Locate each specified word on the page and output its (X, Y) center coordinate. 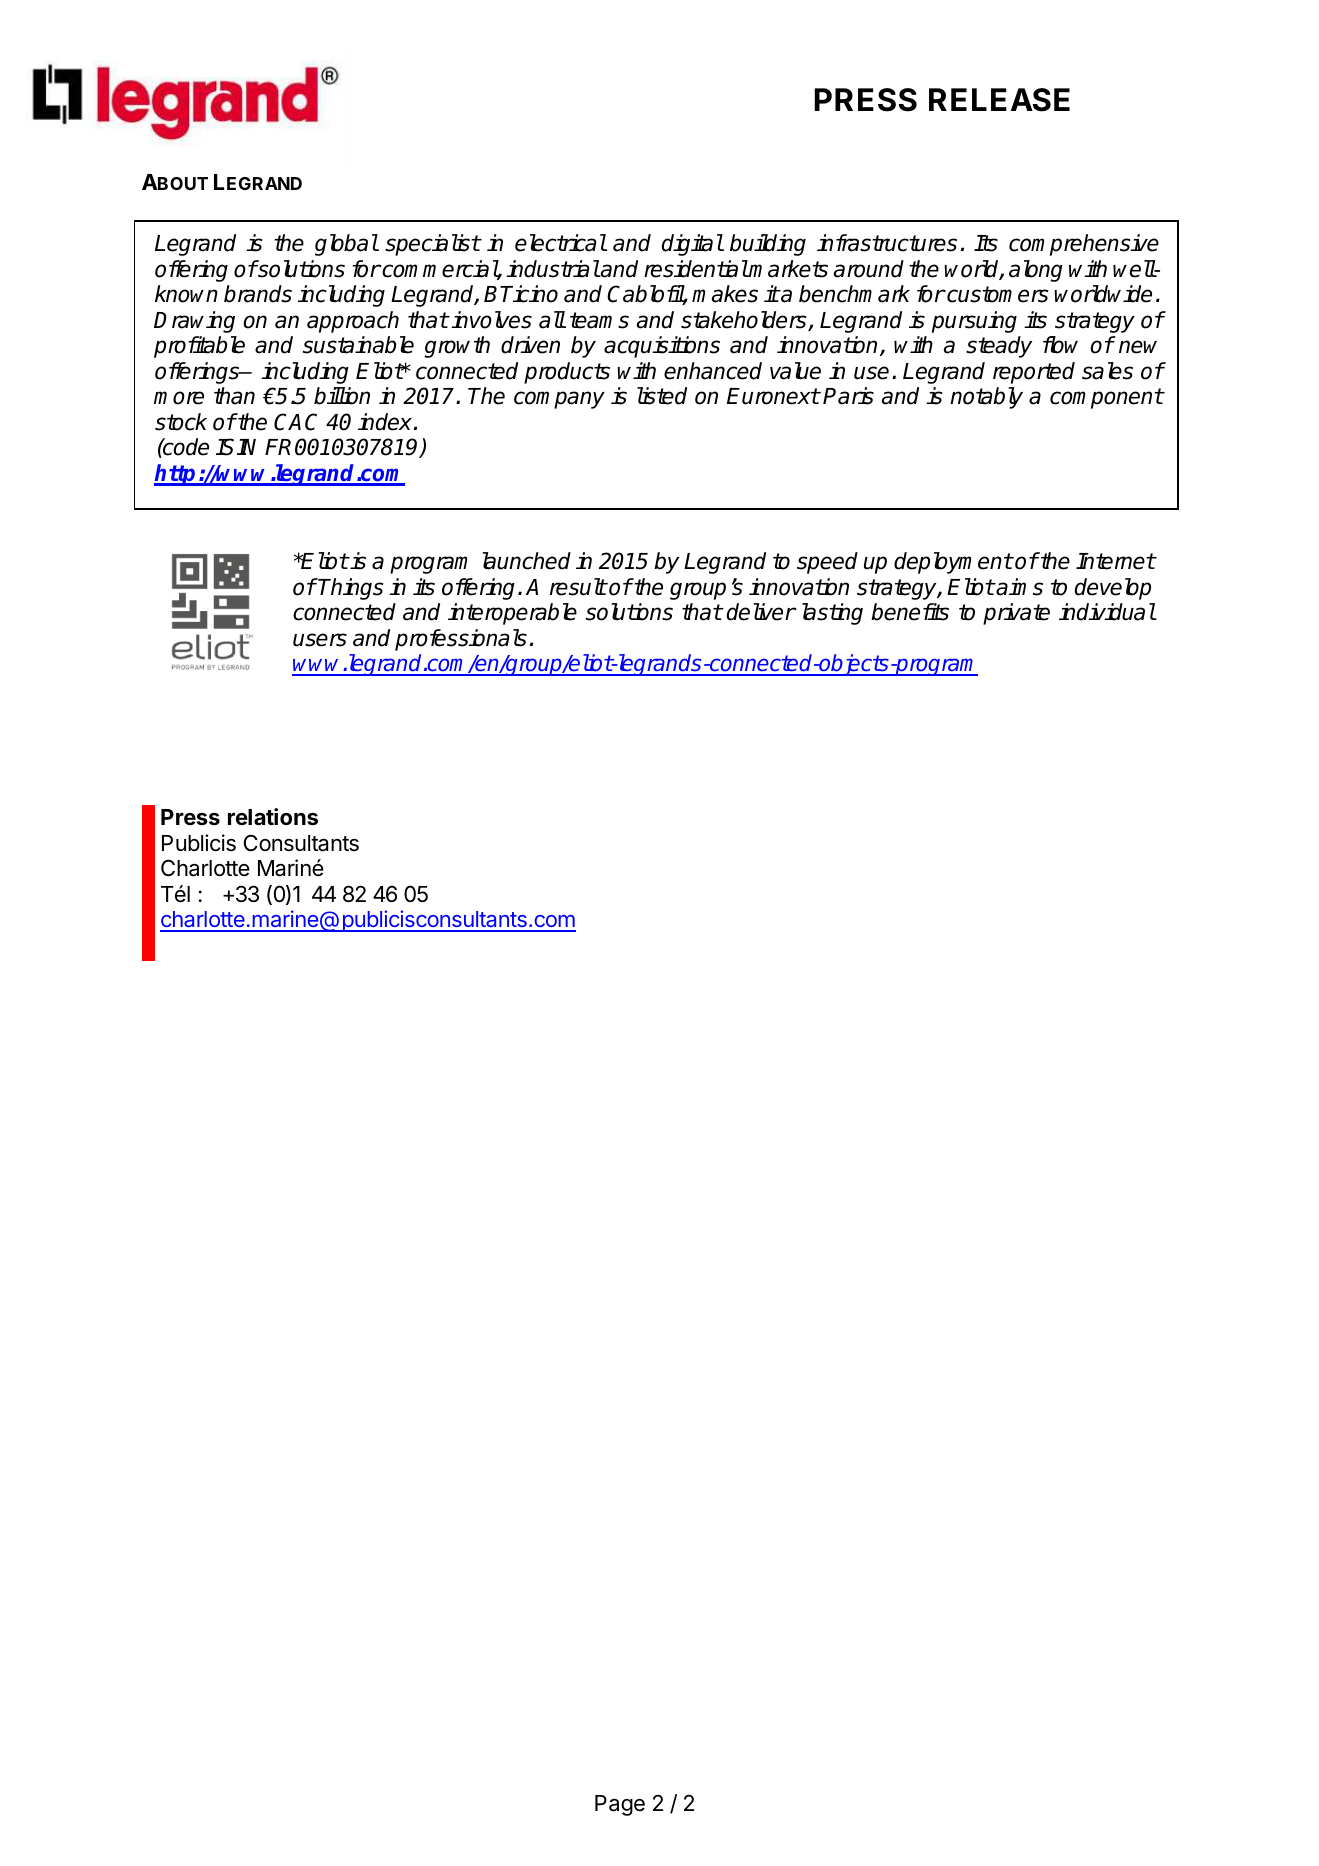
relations (273, 817)
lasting (832, 614)
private (1016, 614)
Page (620, 1805)
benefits (910, 612)
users (320, 640)
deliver (761, 612)
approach (353, 322)
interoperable (512, 614)
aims (1019, 587)
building (768, 245)
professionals (461, 640)
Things (350, 589)
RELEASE (999, 100)
